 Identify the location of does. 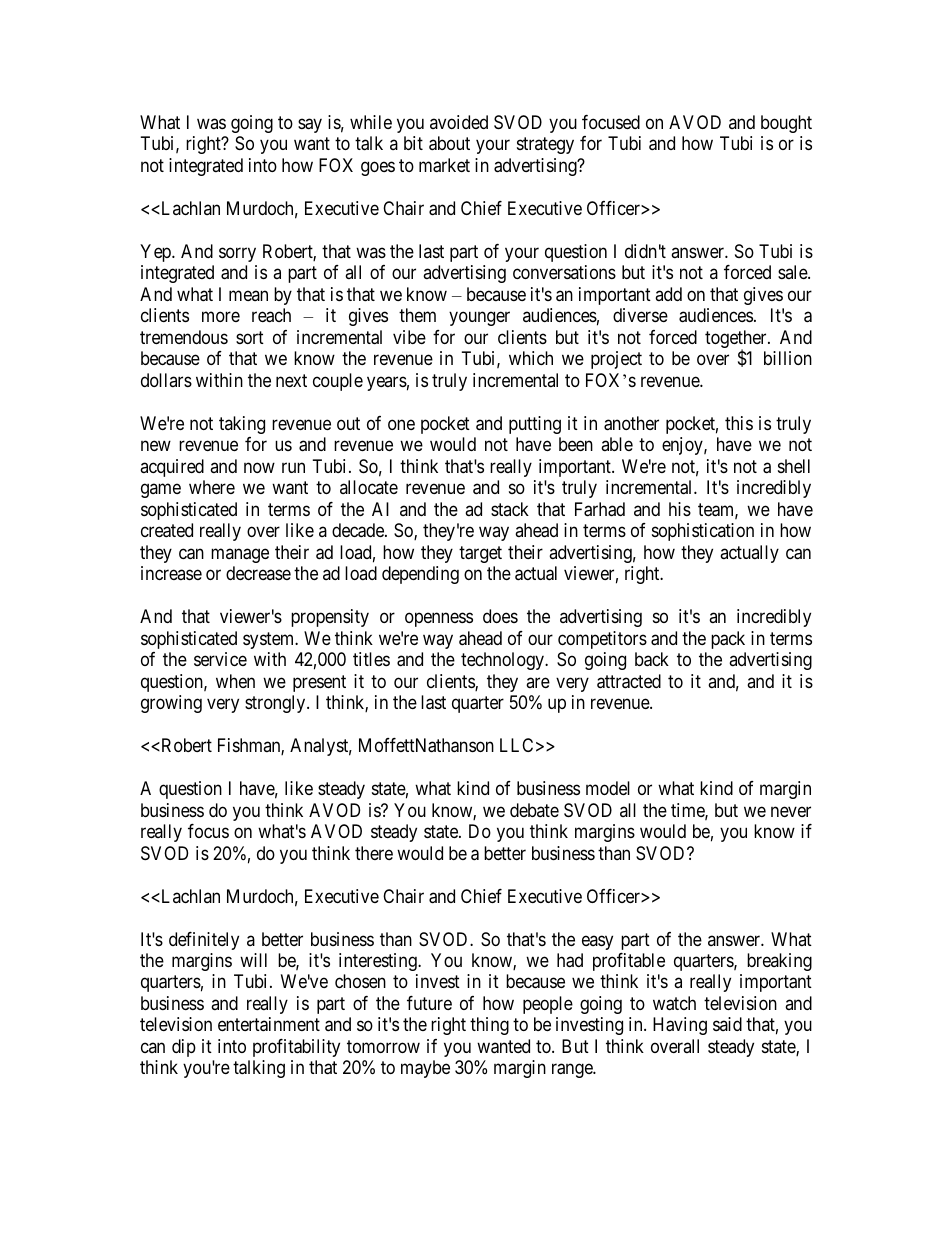
(500, 616).
